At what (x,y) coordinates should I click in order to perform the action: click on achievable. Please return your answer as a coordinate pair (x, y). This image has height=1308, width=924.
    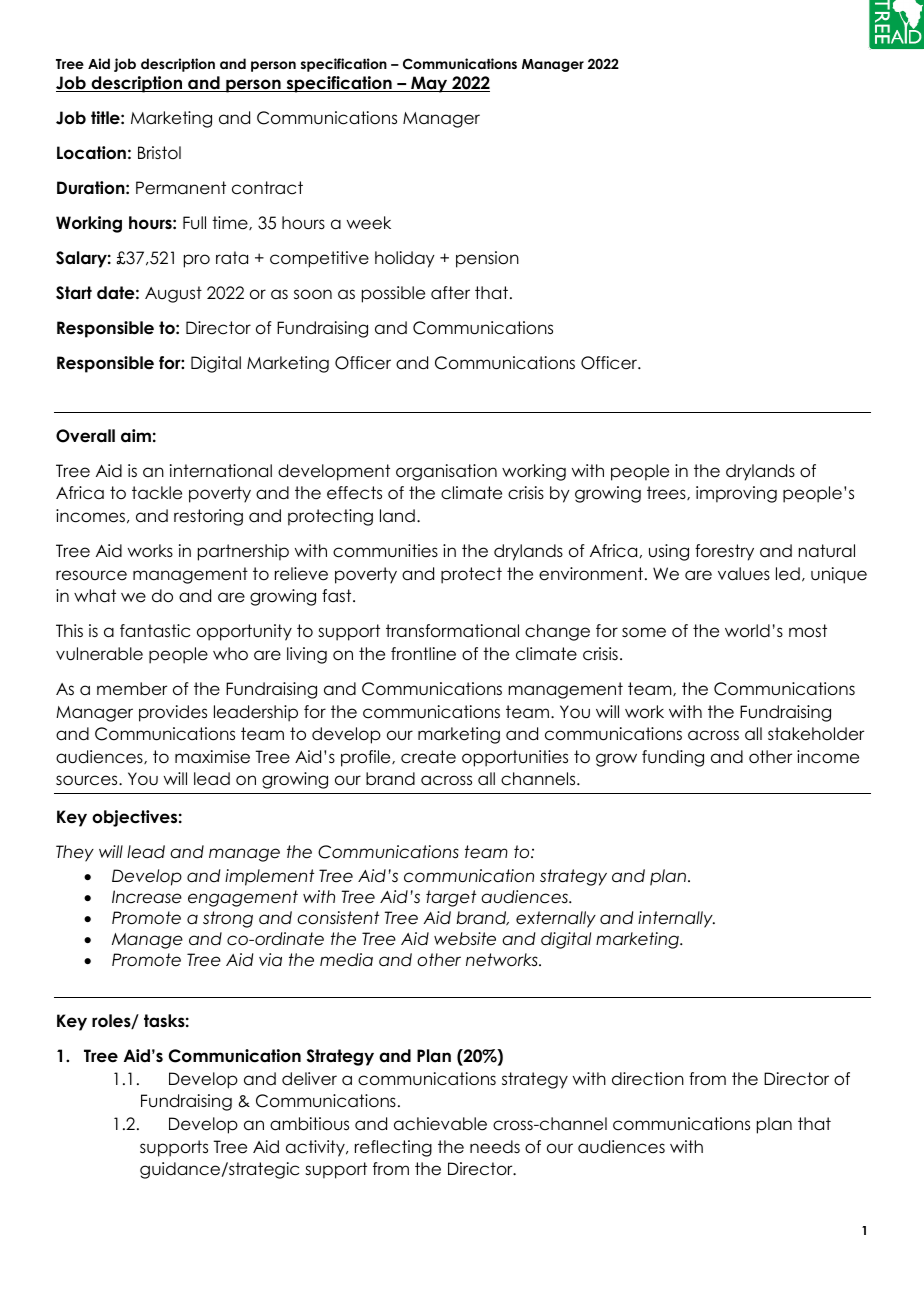
    Looking at the image, I should click on (440, 1124).
